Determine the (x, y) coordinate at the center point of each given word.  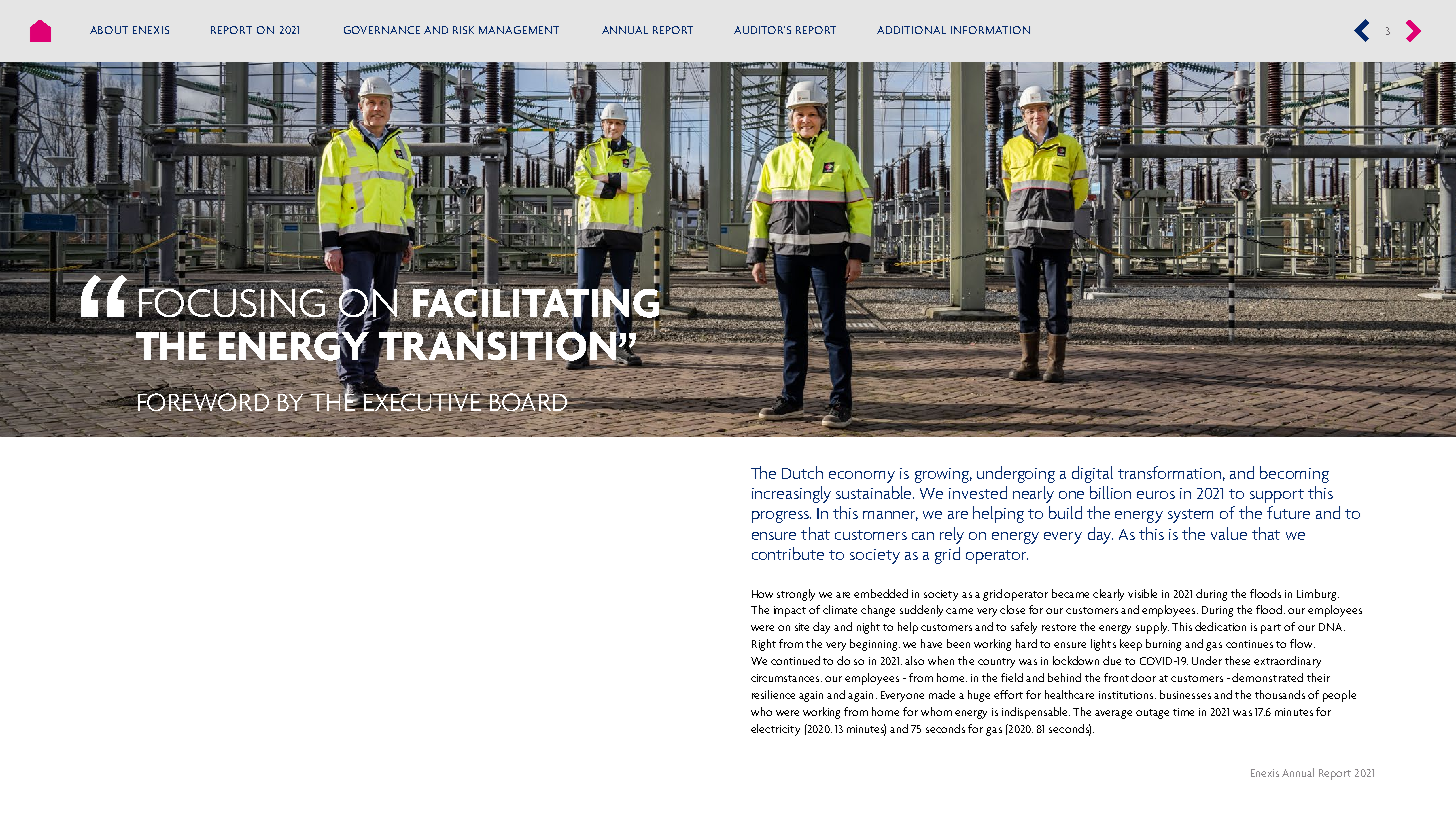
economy (862, 477)
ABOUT (109, 30)
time (1183, 712)
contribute (788, 553)
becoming (1294, 474)
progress (781, 517)
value (1229, 533)
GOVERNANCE (382, 30)
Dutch (802, 472)
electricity (775, 730)
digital (1092, 474)
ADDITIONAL (911, 30)
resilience (773, 694)
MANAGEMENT (519, 30)
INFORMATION (990, 30)
